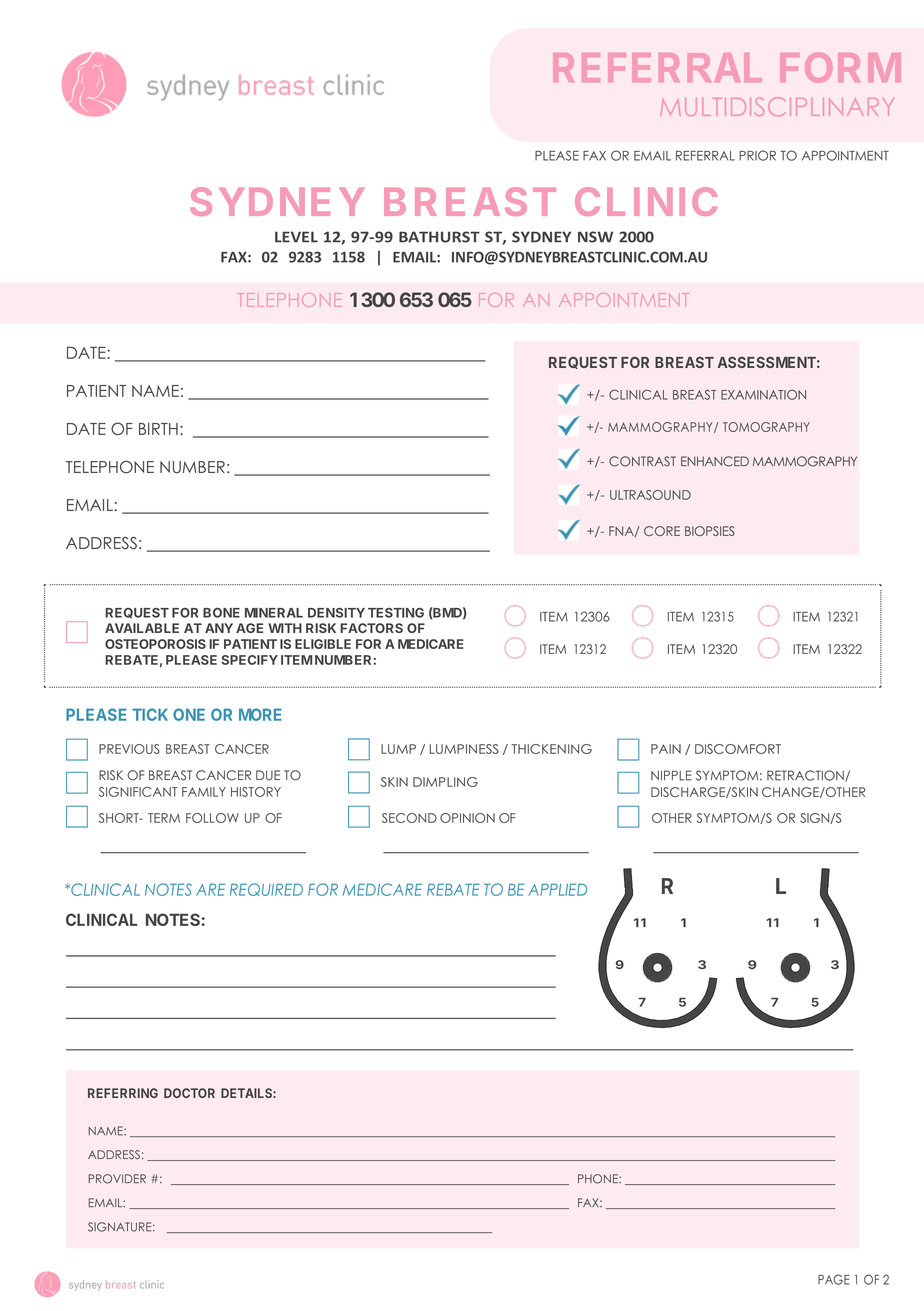 Image resolution: width=924 pixels, height=1311 pixels. Describe the element at coordinates (467, 818) in the image. I see `OPINION` at that location.
